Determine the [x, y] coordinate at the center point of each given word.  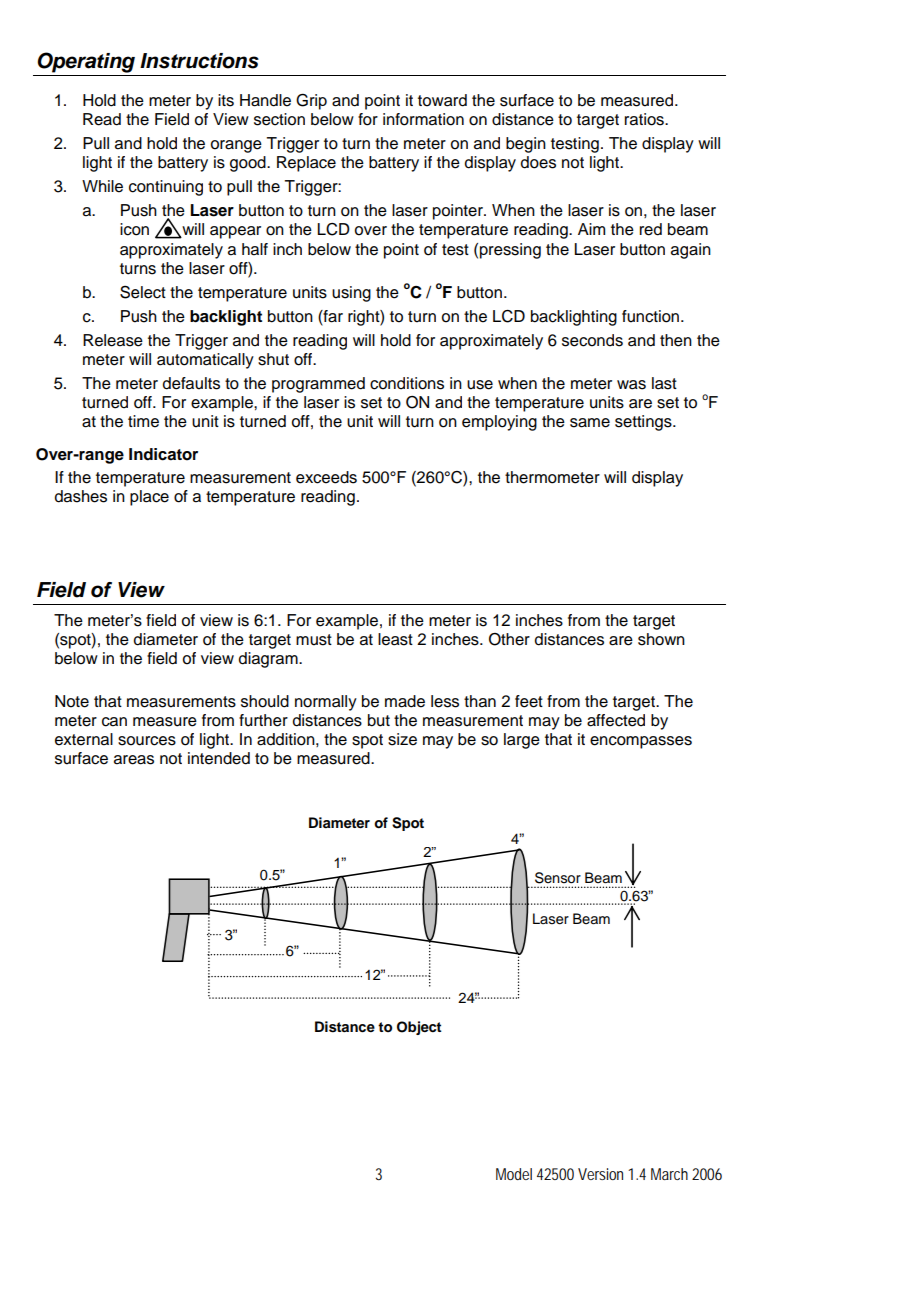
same [590, 423]
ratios [645, 119]
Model [514, 1174]
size [402, 739]
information [423, 119]
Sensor [558, 878]
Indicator [163, 454]
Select [143, 292]
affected [616, 720]
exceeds [326, 477]
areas [134, 760]
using [351, 294]
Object [419, 1028]
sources [147, 741]
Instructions [199, 61]
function [652, 316]
